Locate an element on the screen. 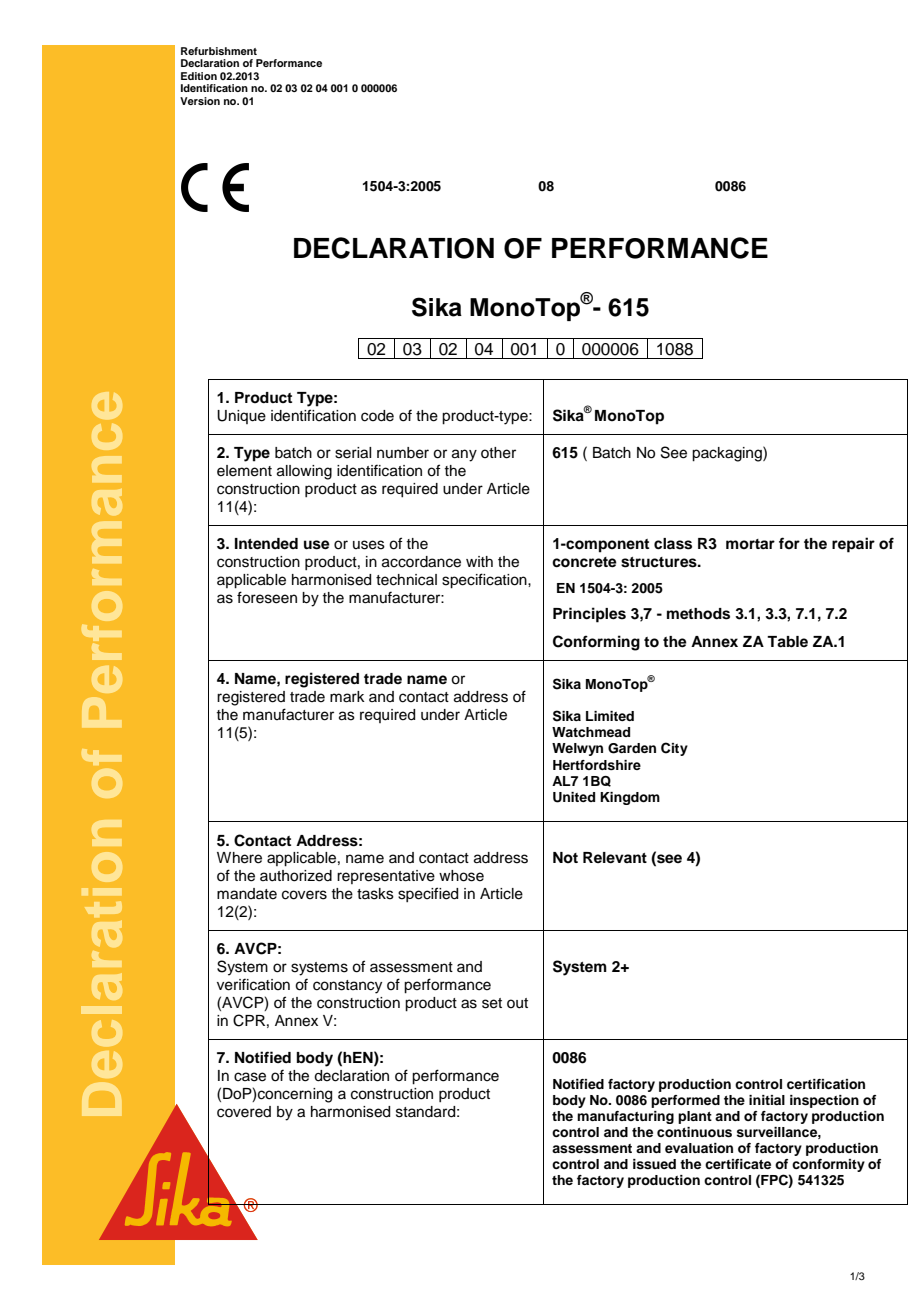 The width and height of the screenshot is (924, 1308). specification is located at coordinates (485, 581).
